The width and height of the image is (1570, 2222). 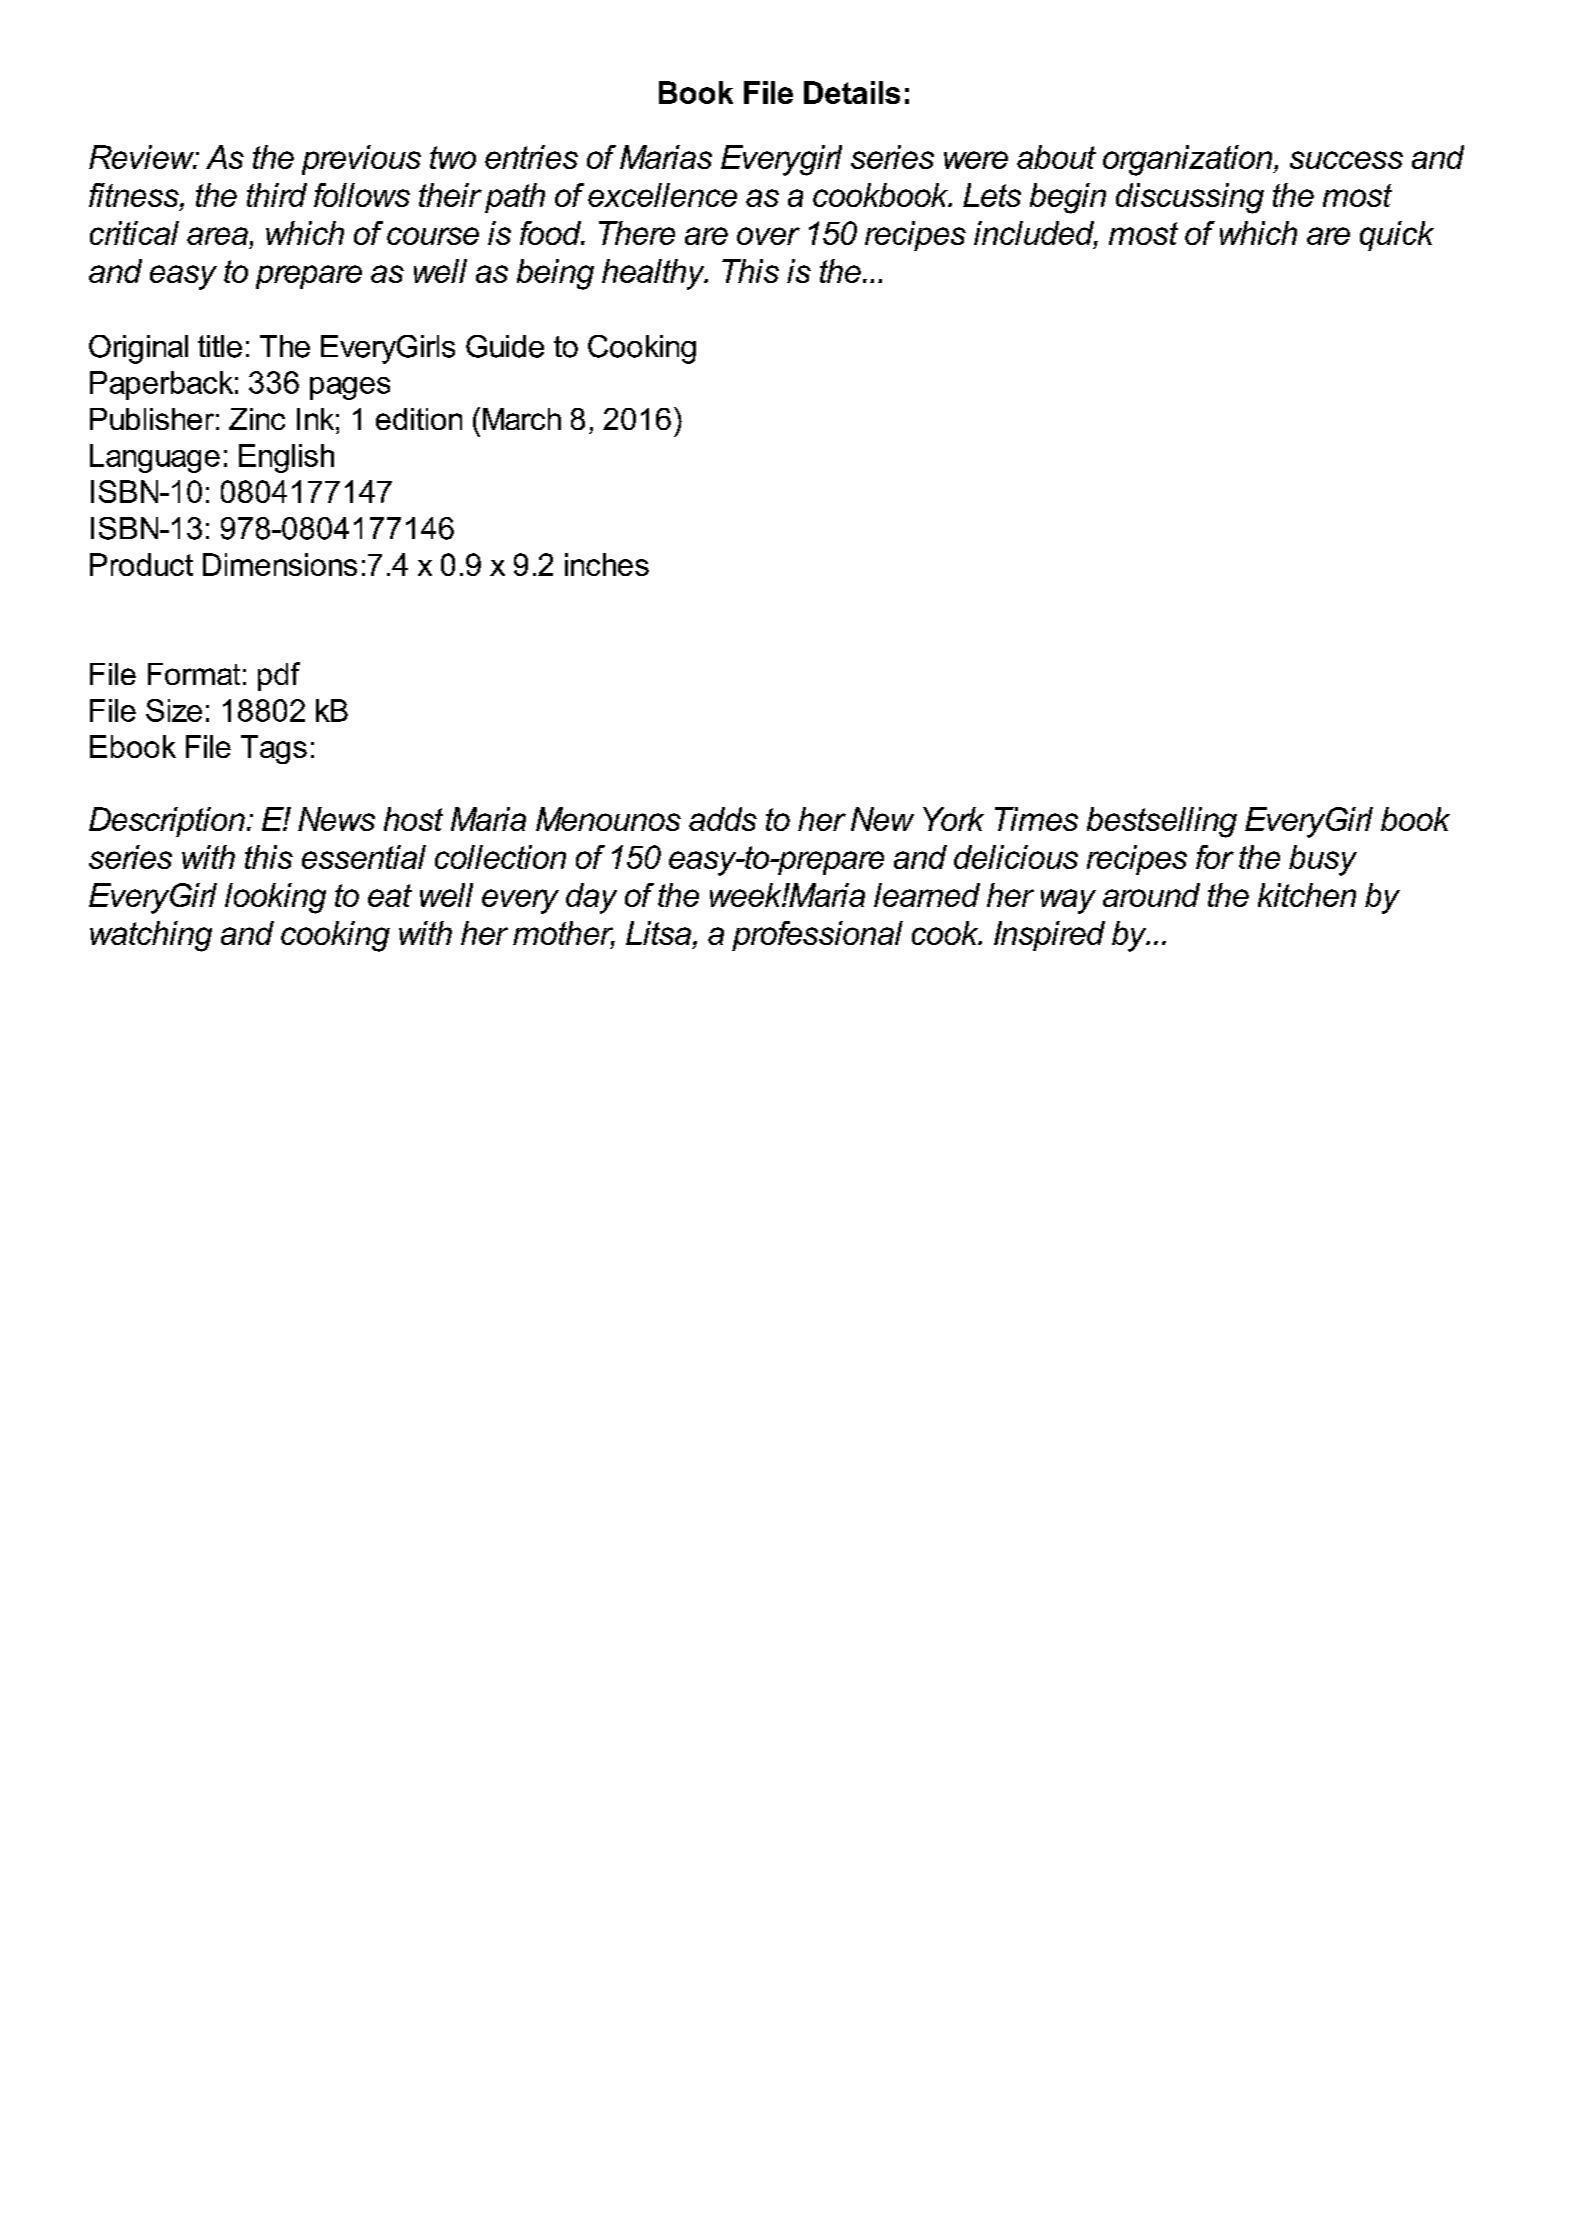 I want to click on inches, so click(x=607, y=564).
